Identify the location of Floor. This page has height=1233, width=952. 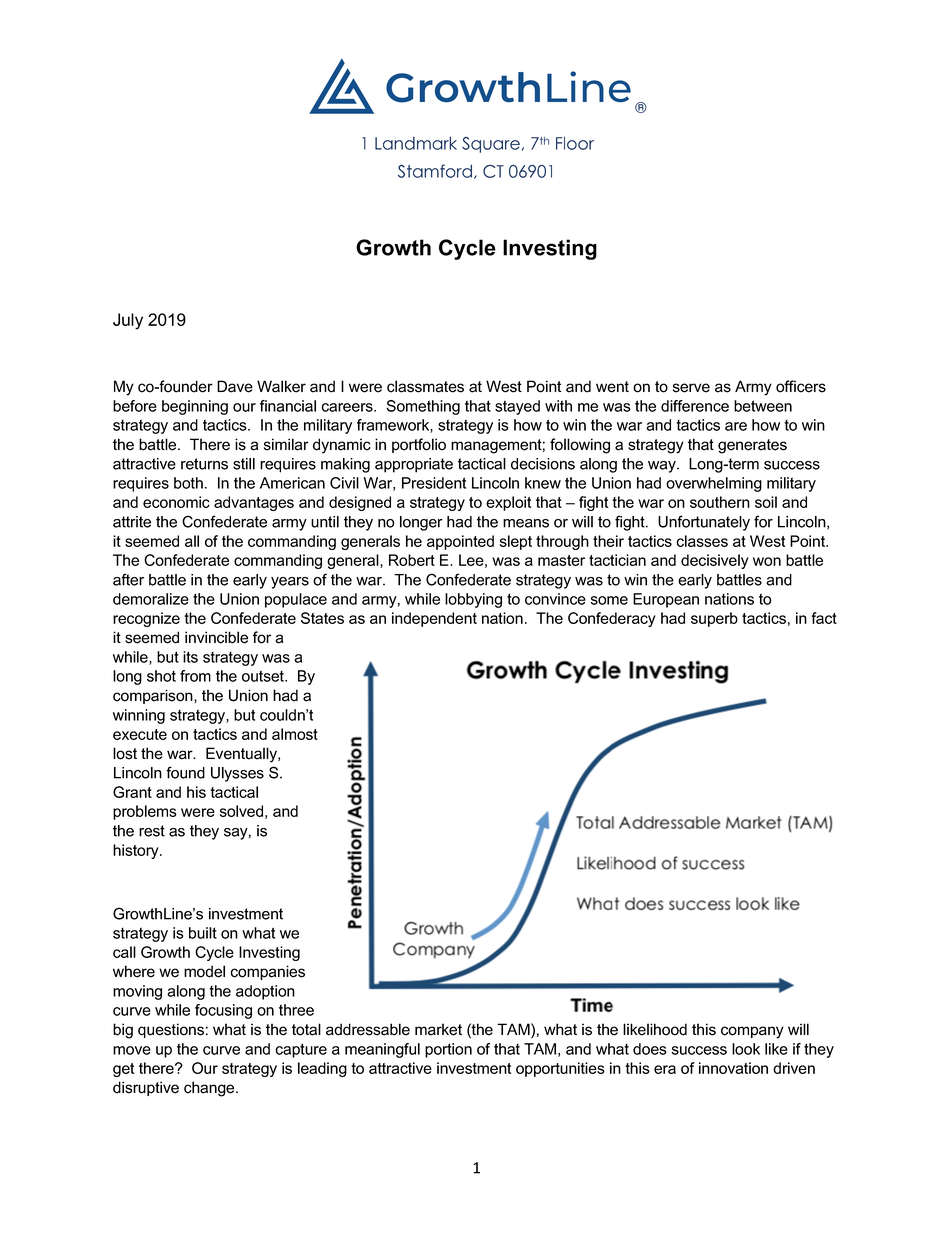
(575, 143).
